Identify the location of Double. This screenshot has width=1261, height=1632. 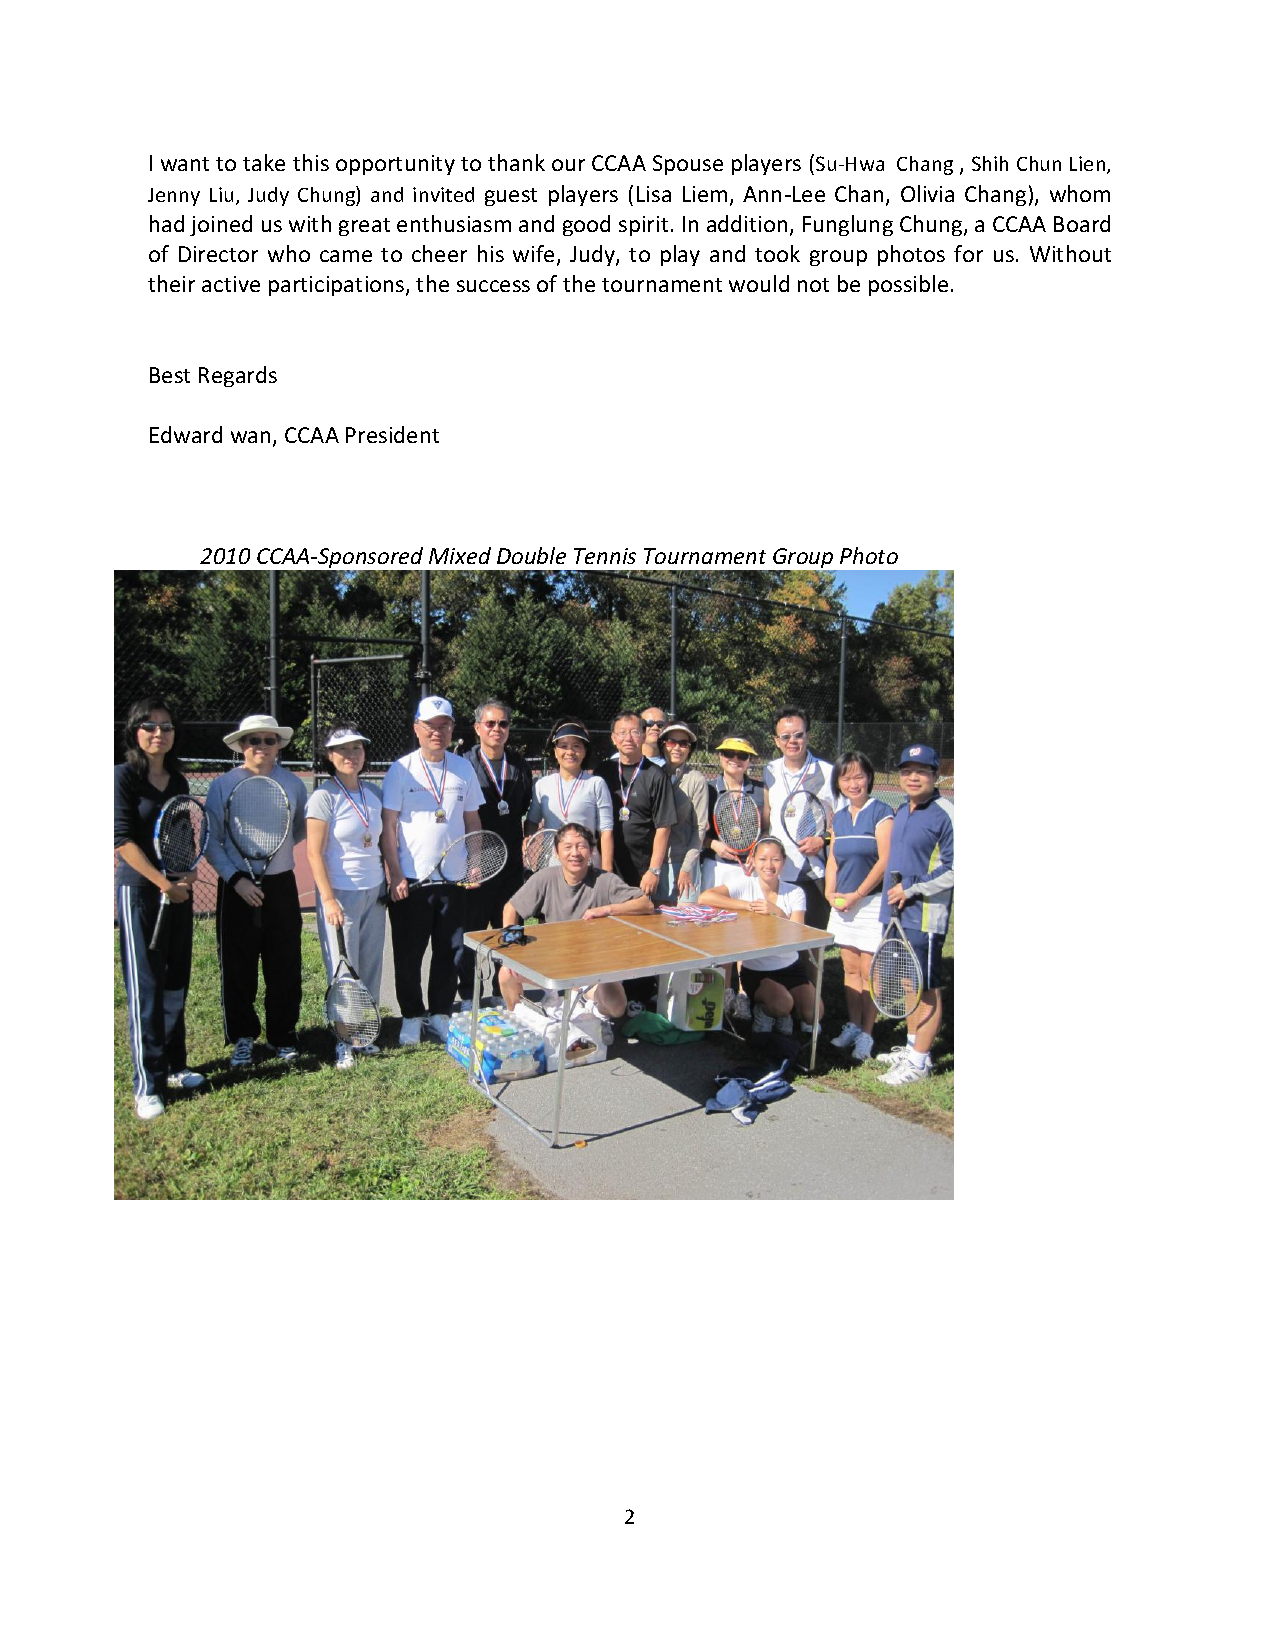
(531, 555).
